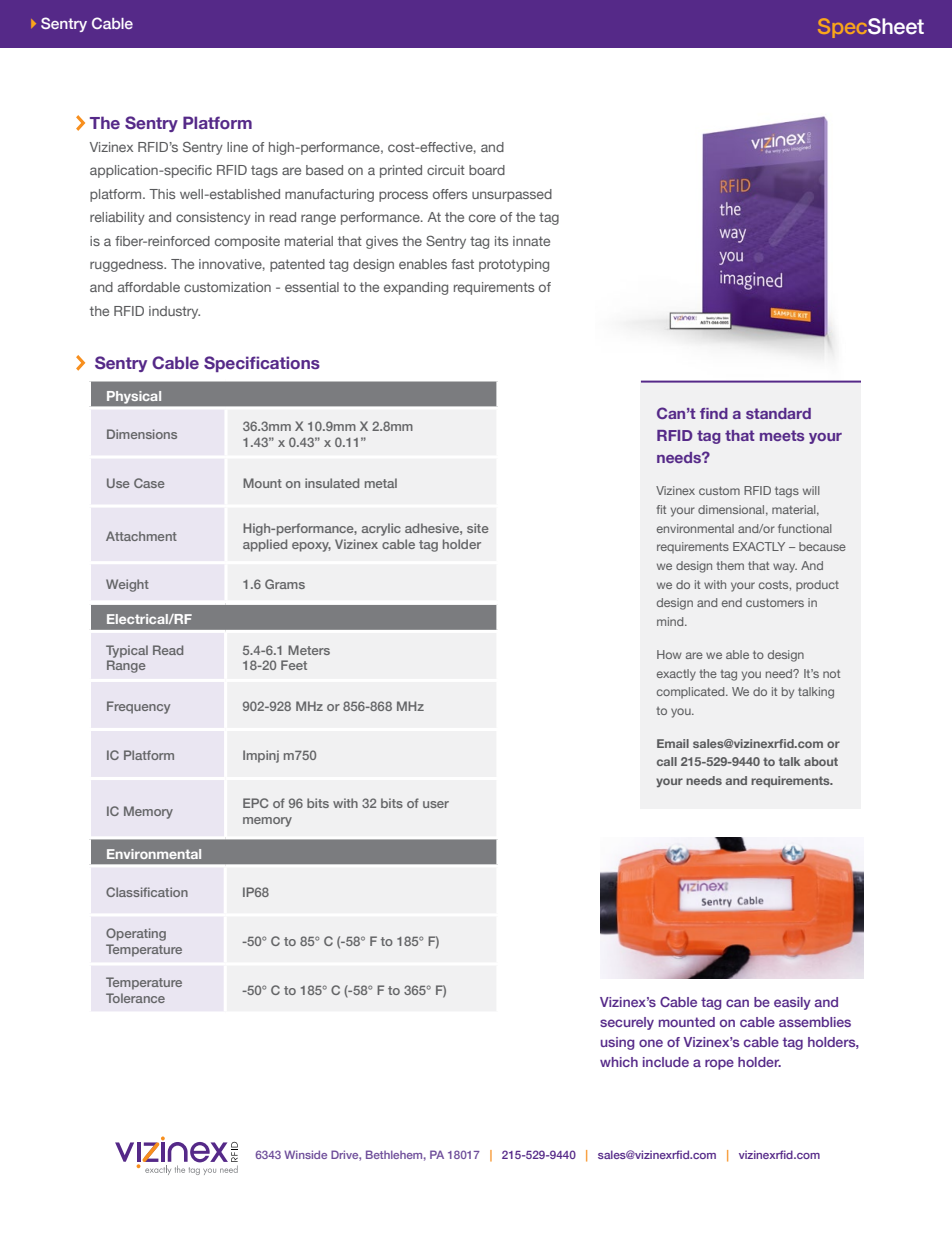 This image has width=952, height=1233. What do you see at coordinates (732, 602) in the image?
I see `end` at bounding box center [732, 602].
